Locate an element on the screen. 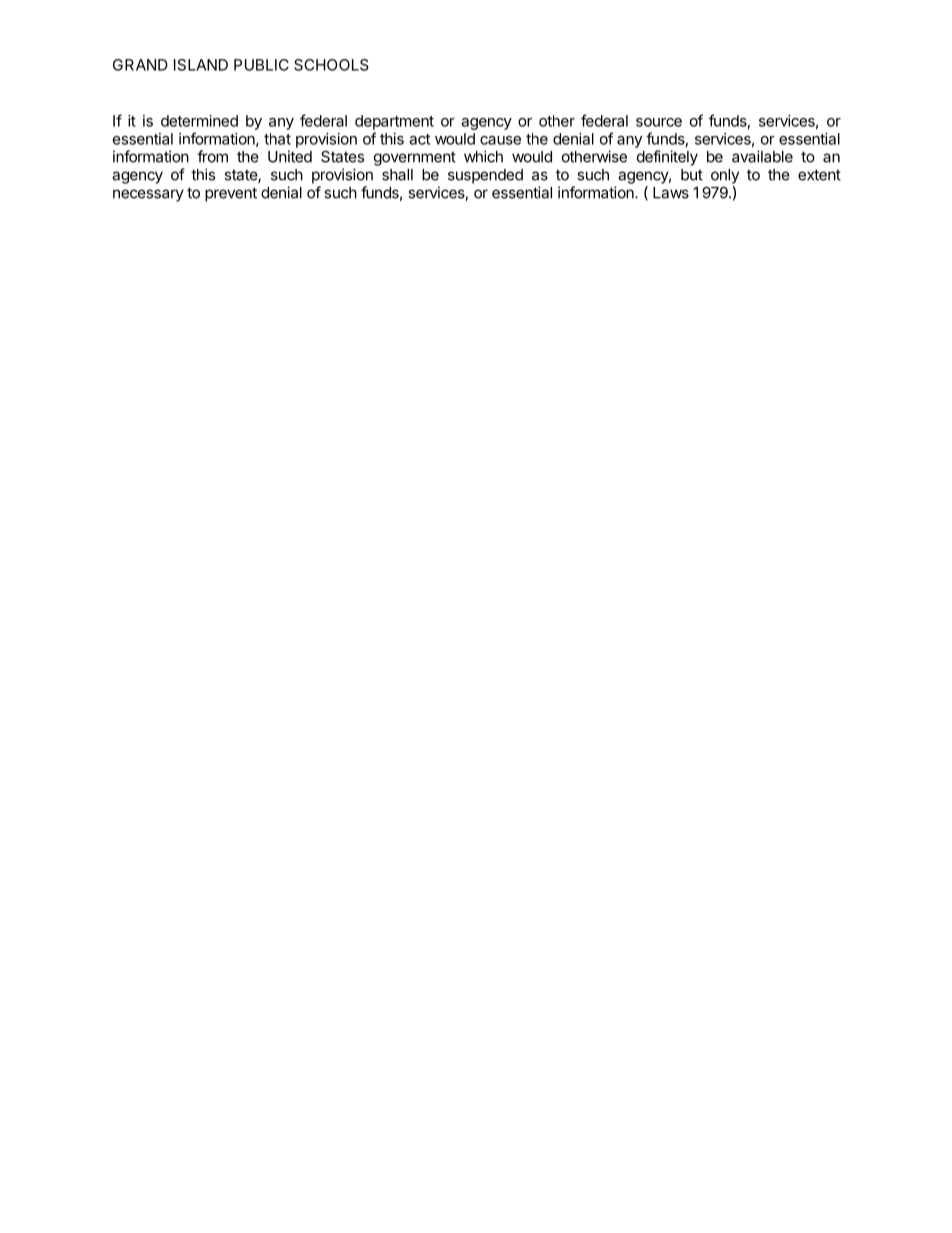 The width and height of the screenshot is (952, 1233). Laws is located at coordinates (671, 193).
